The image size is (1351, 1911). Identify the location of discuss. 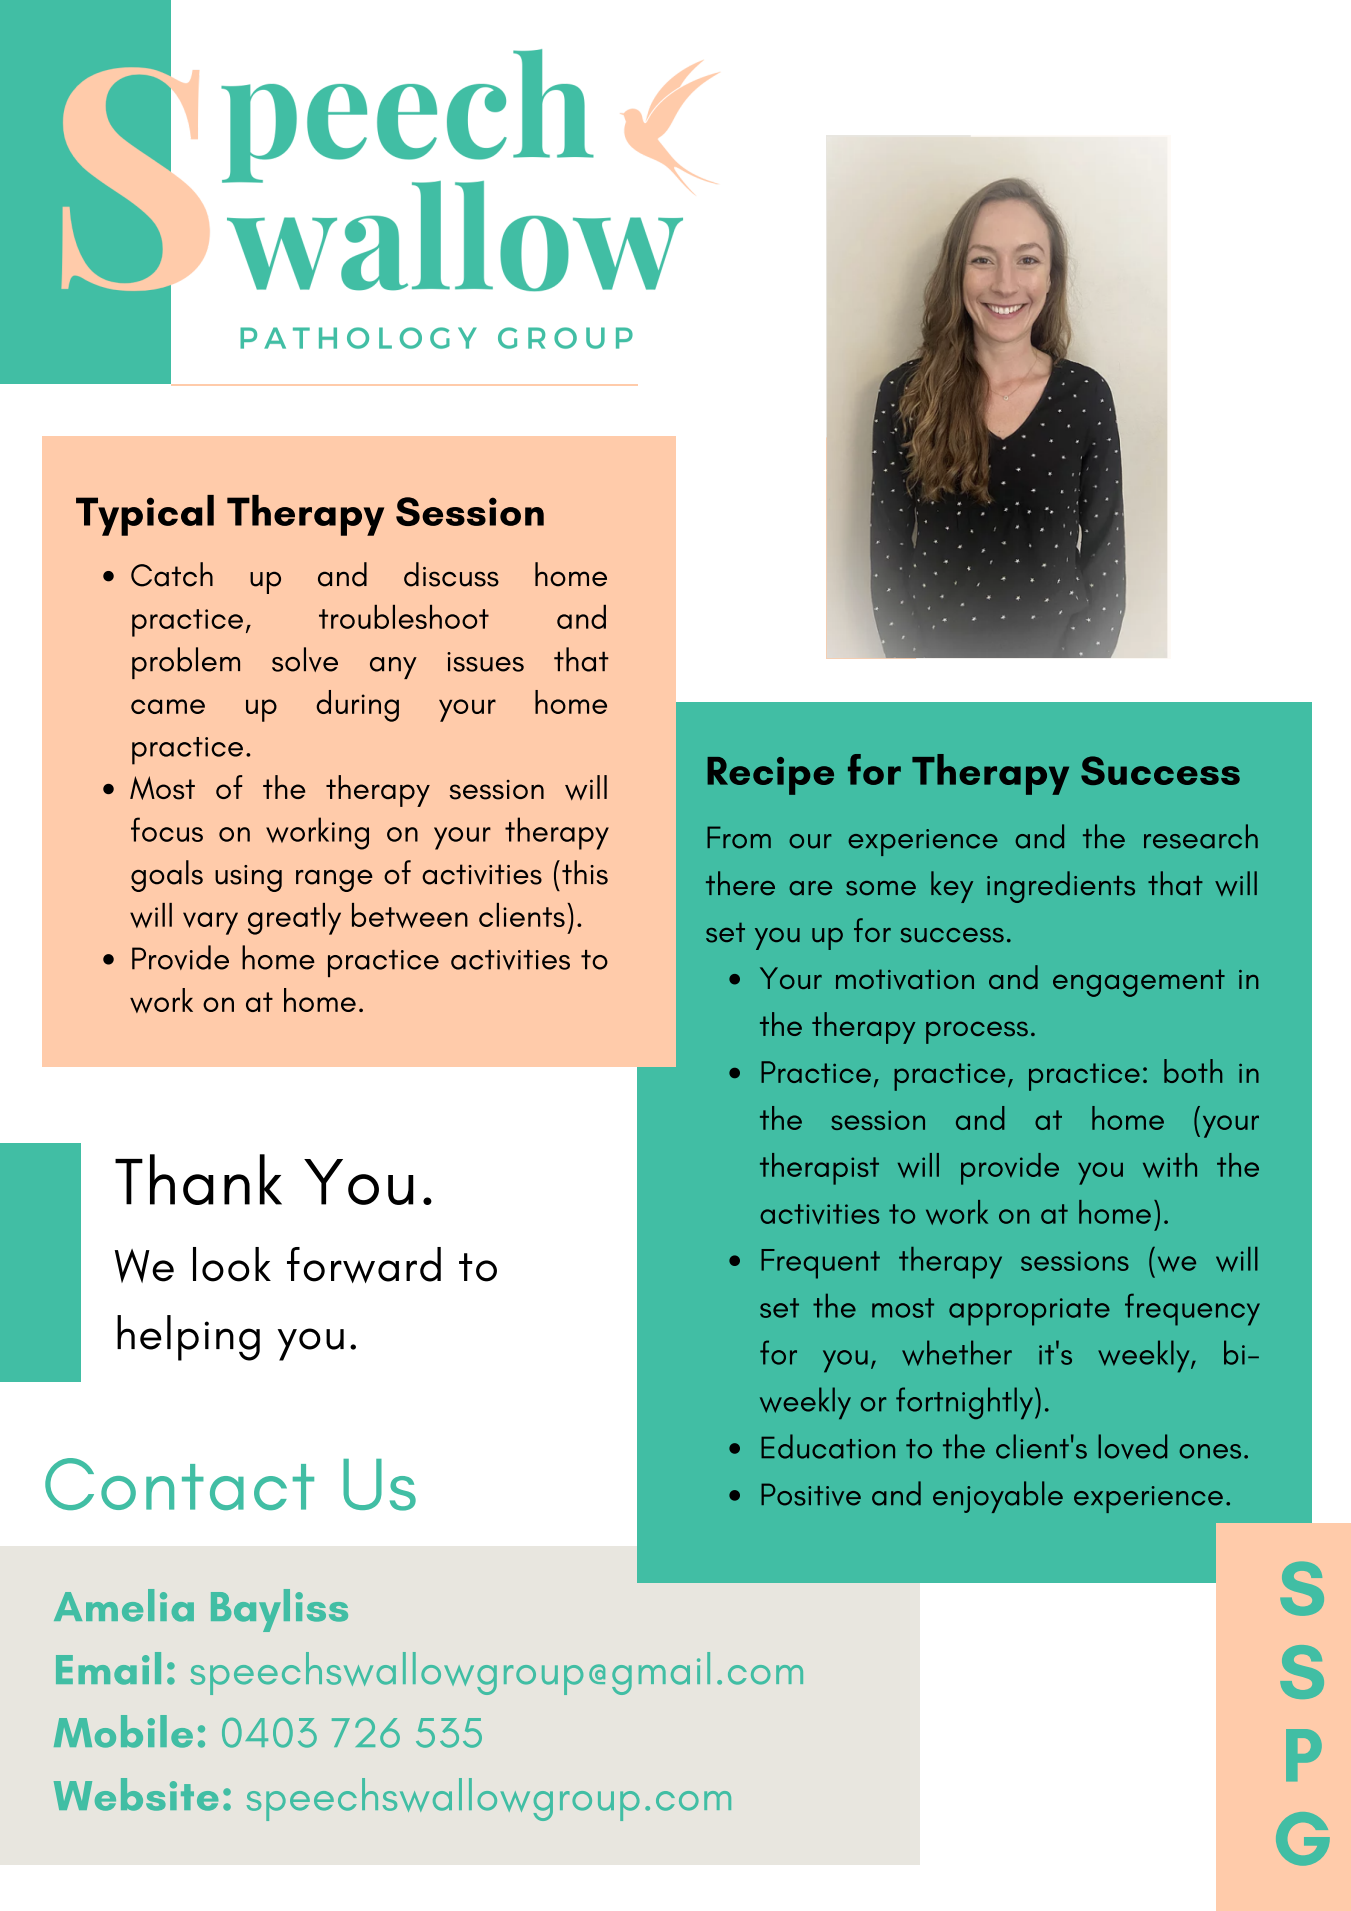
(451, 574).
